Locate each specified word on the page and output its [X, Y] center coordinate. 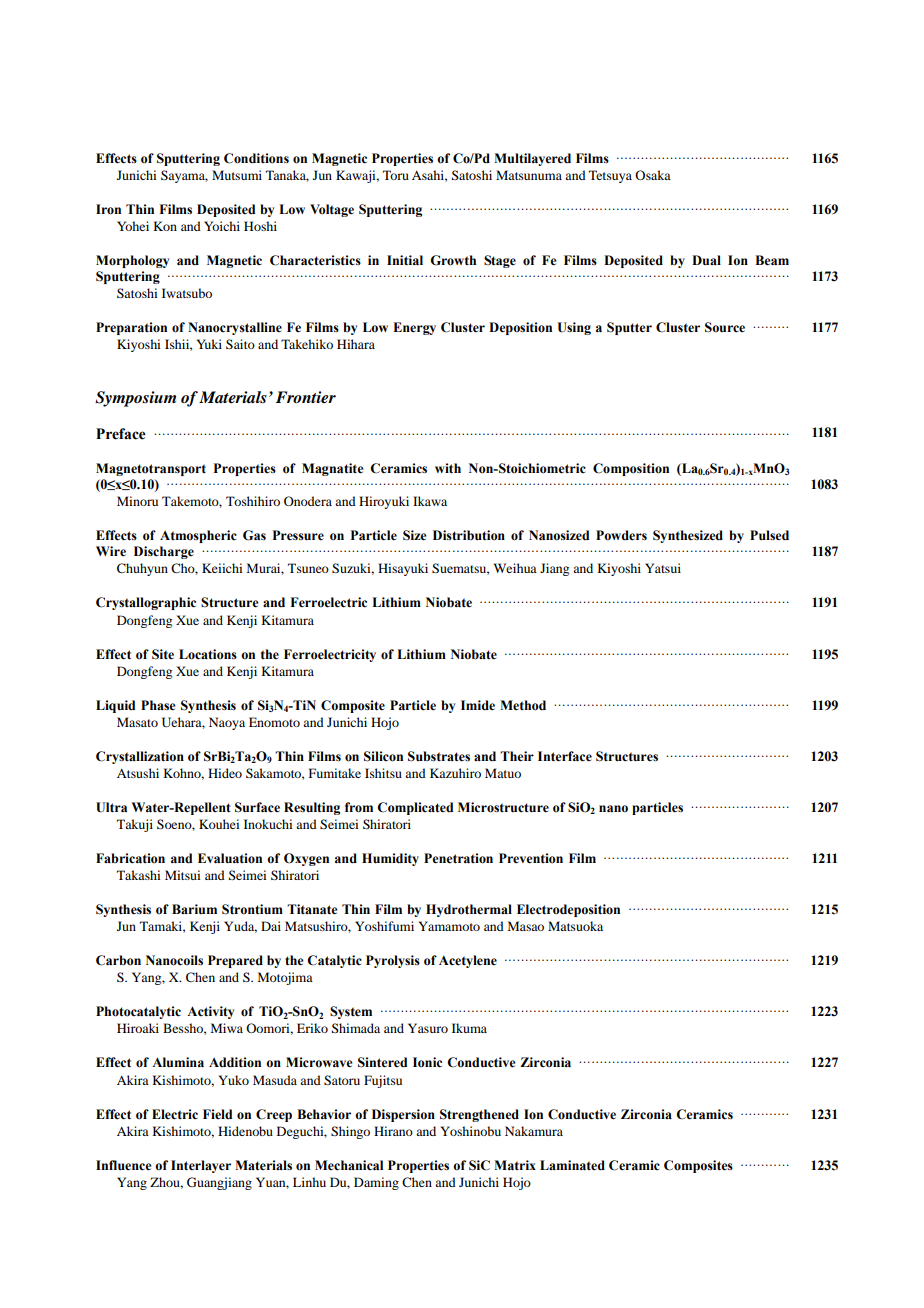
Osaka [653, 175]
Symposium [135, 399]
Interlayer [201, 1166]
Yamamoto [449, 926]
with [448, 468]
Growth [453, 260]
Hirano [393, 1131]
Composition [631, 469]
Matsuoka [575, 926]
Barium [194, 909]
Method [523, 705]
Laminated [572, 1165]
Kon [165, 226]
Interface [565, 756]
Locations [208, 654]
